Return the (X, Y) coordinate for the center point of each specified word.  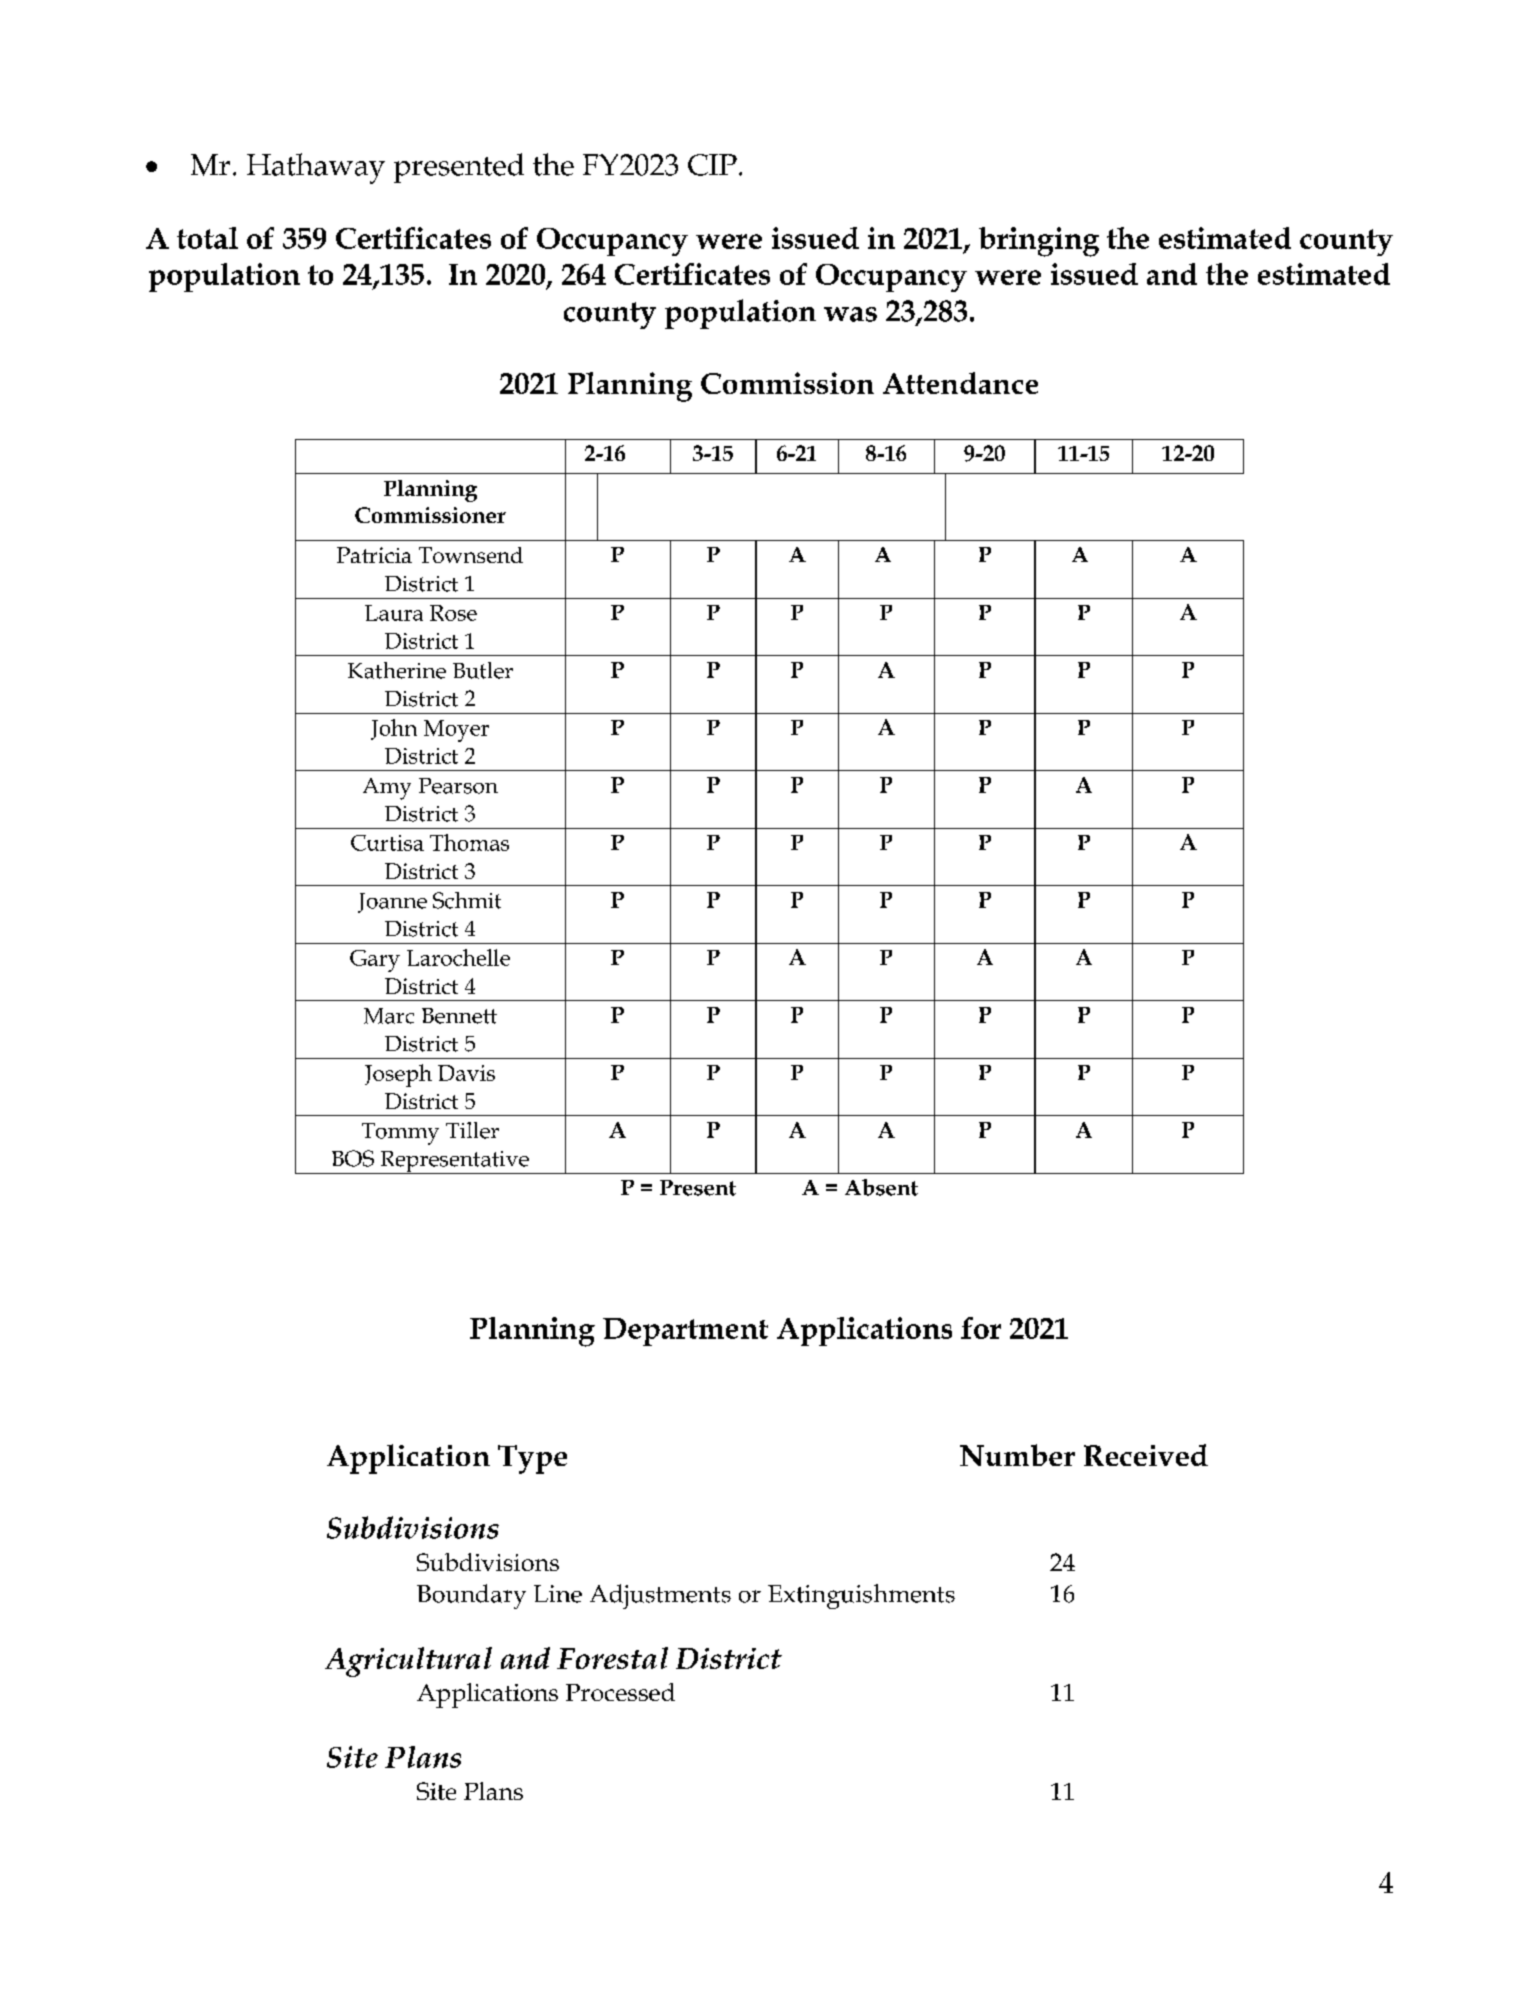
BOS (353, 1158)
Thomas (469, 842)
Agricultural (408, 1662)
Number (1017, 1455)
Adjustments (660, 1596)
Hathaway (316, 168)
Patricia (374, 555)
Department (685, 1332)
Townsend (471, 555)
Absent (881, 1187)
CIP (712, 165)
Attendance (960, 383)
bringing (1039, 242)
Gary (375, 961)
